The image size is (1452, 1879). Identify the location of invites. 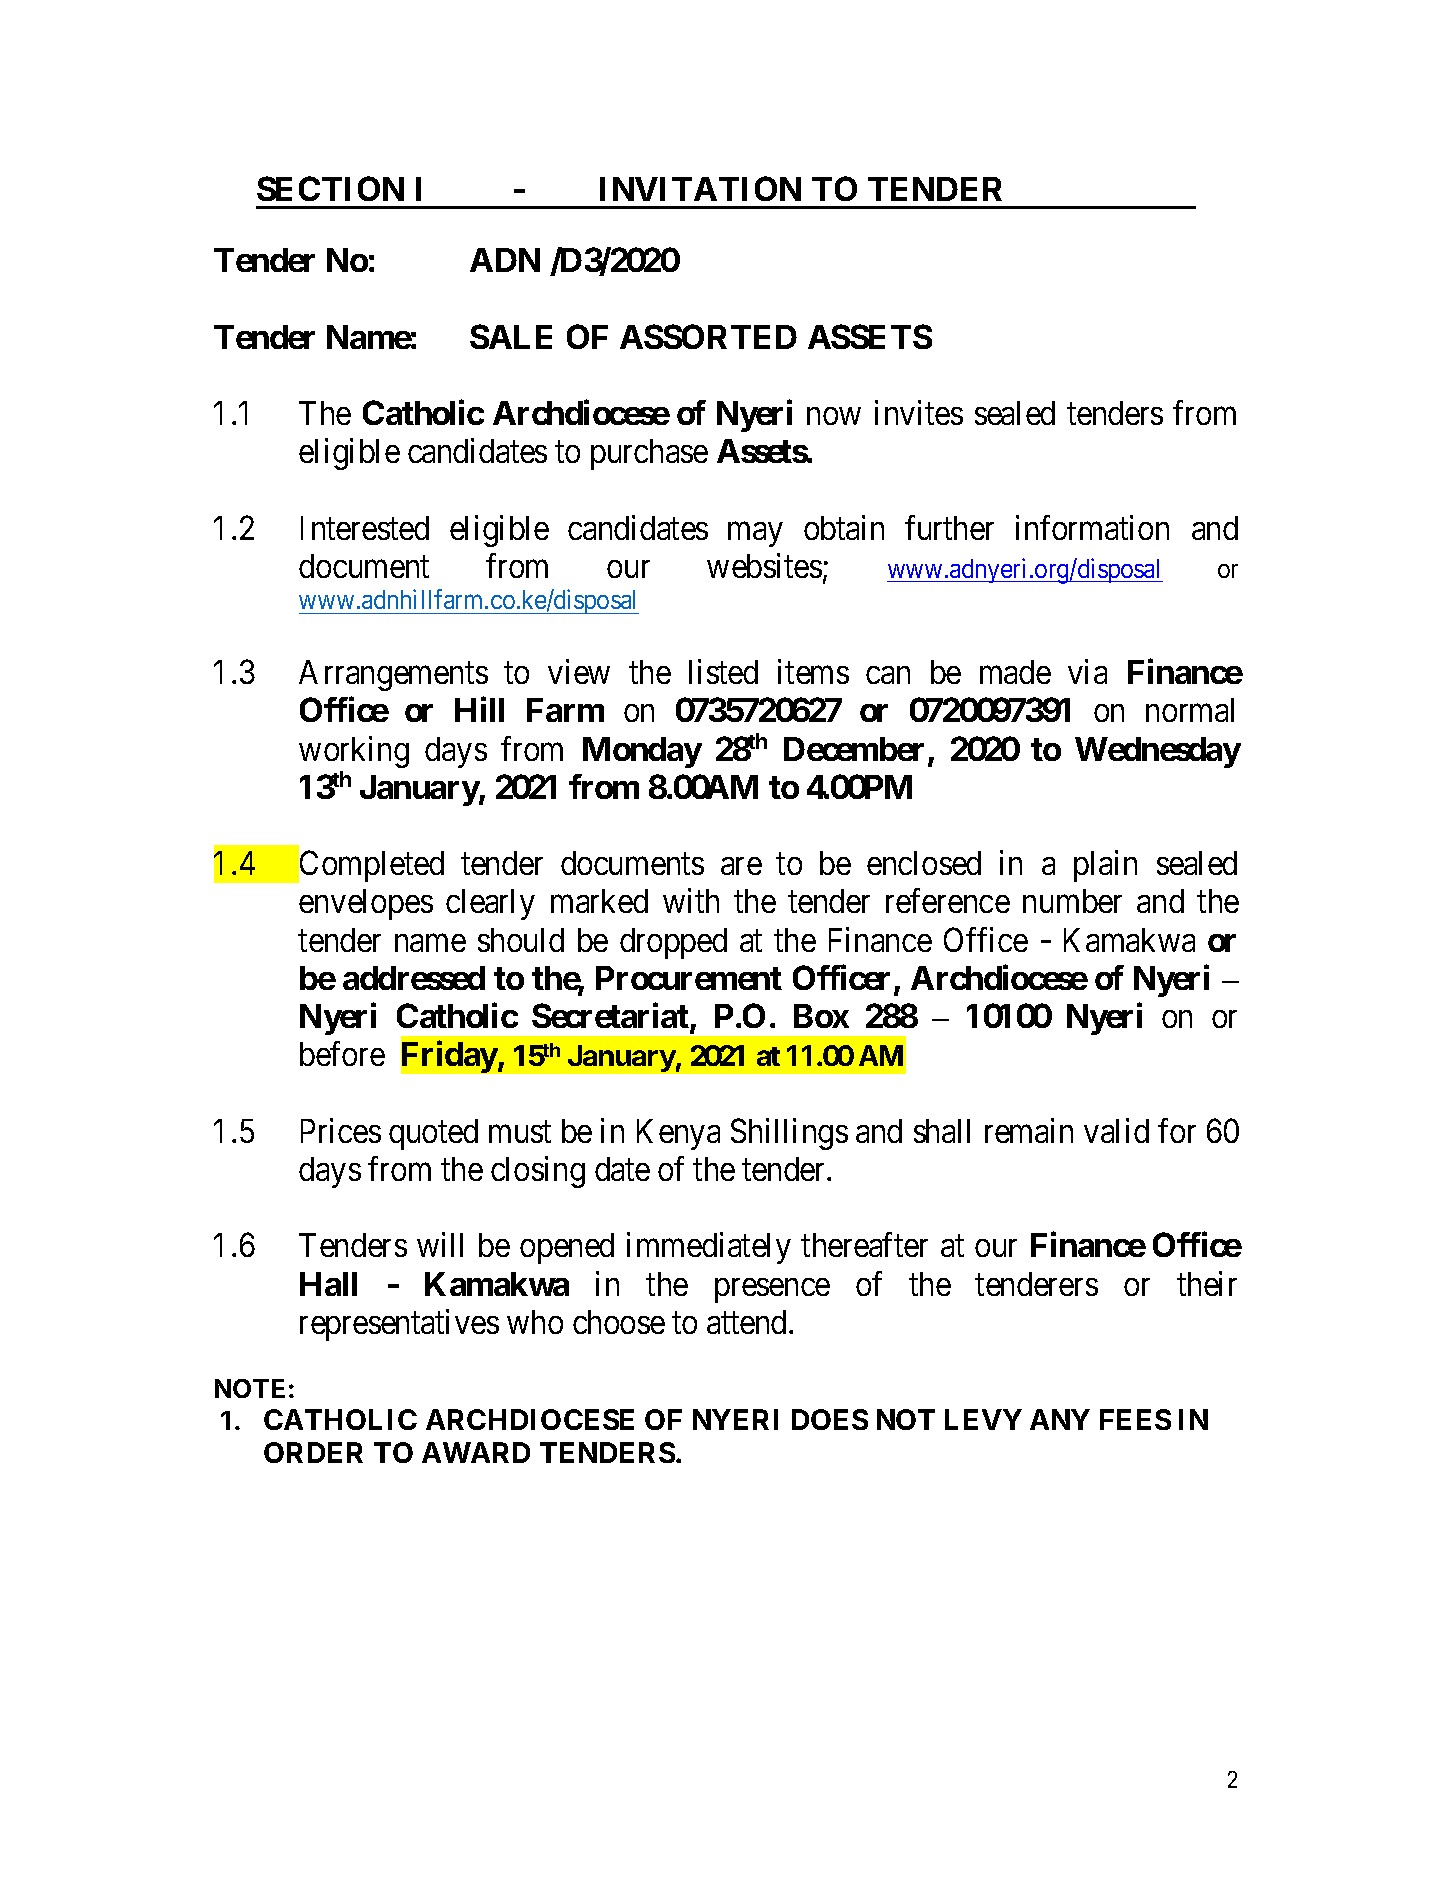
(919, 412).
